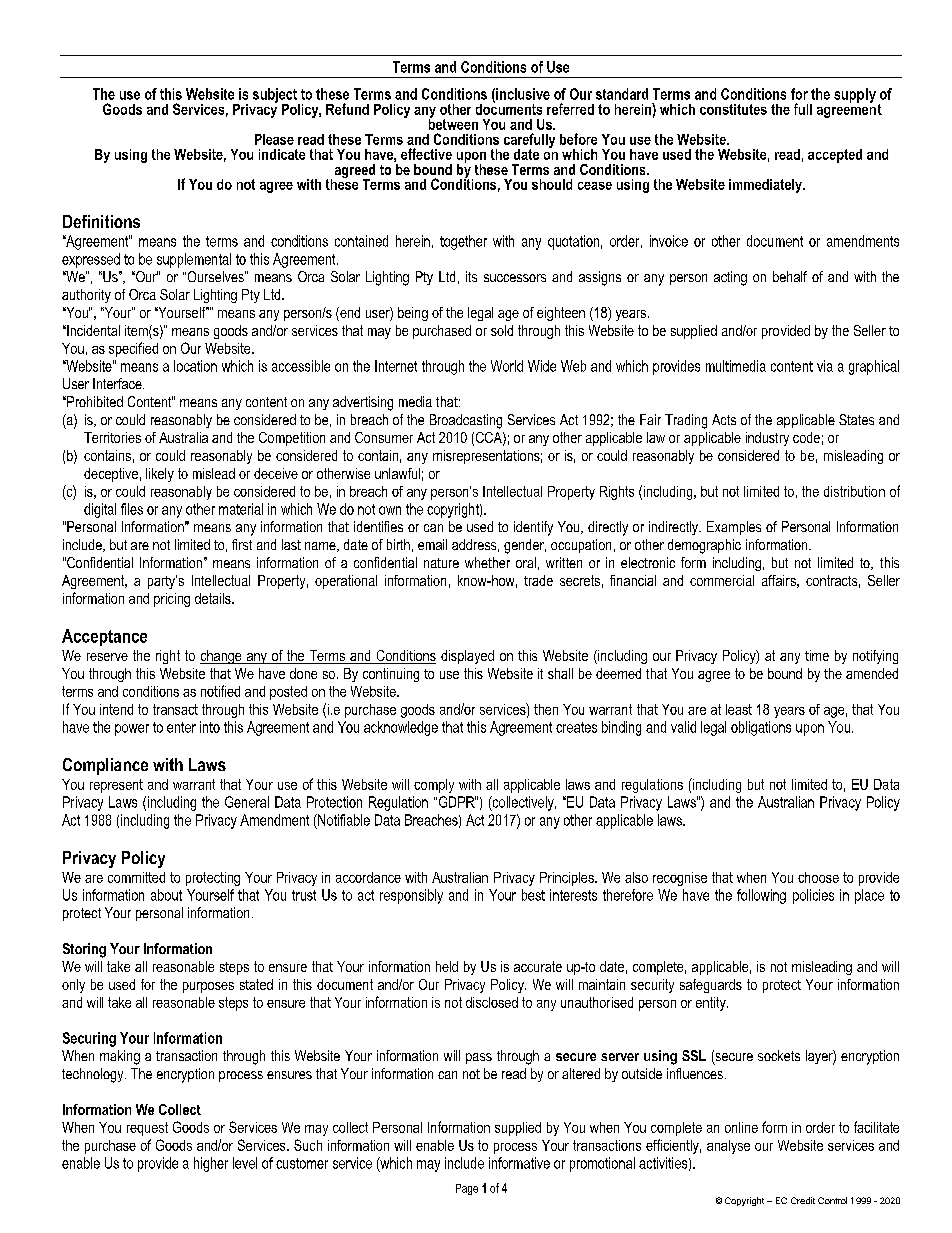 The width and height of the screenshot is (952, 1233). I want to click on World, so click(507, 366).
